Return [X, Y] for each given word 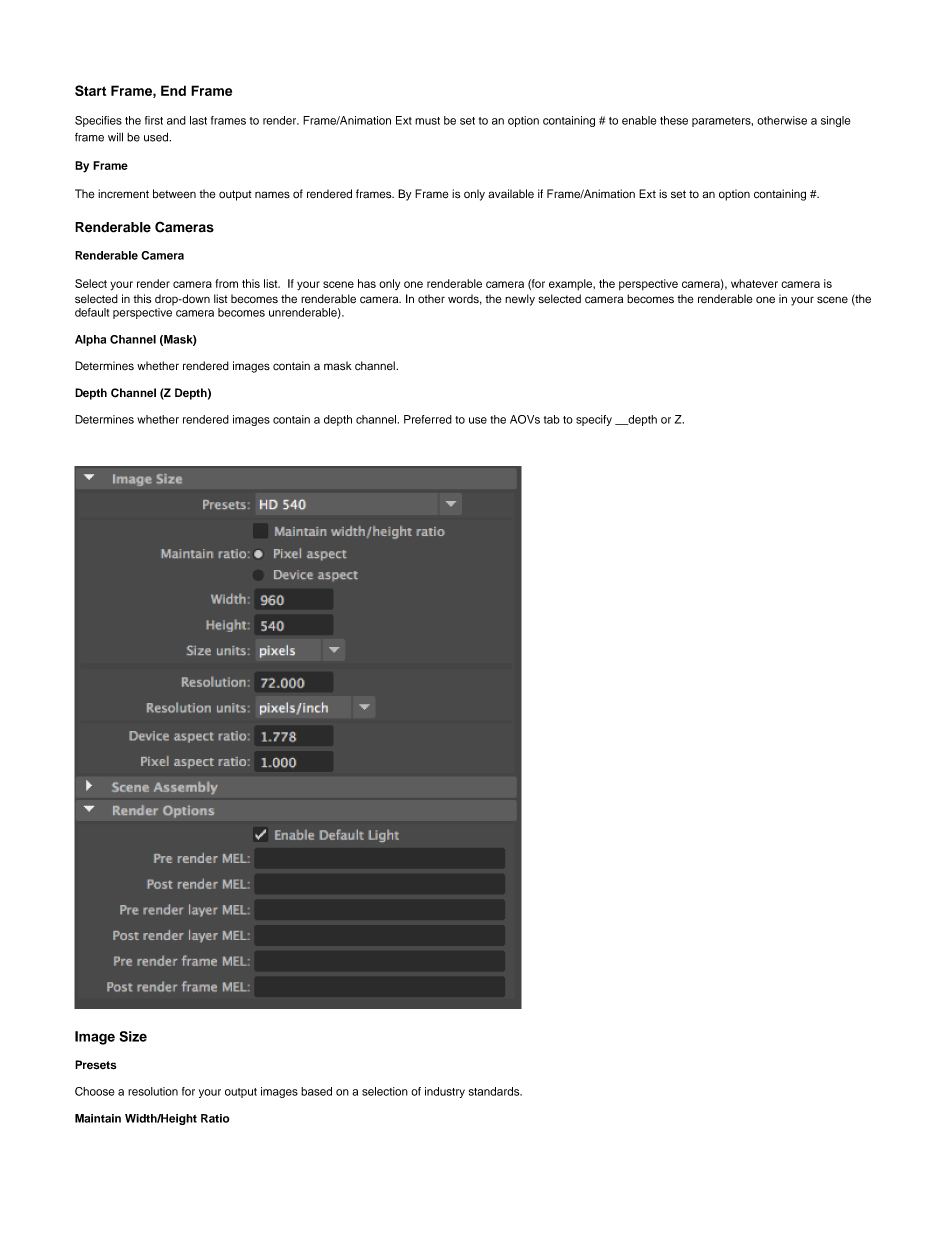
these [674, 120]
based [316, 1091]
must [427, 121]
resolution [153, 1091]
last [198, 120]
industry [445, 1092]
